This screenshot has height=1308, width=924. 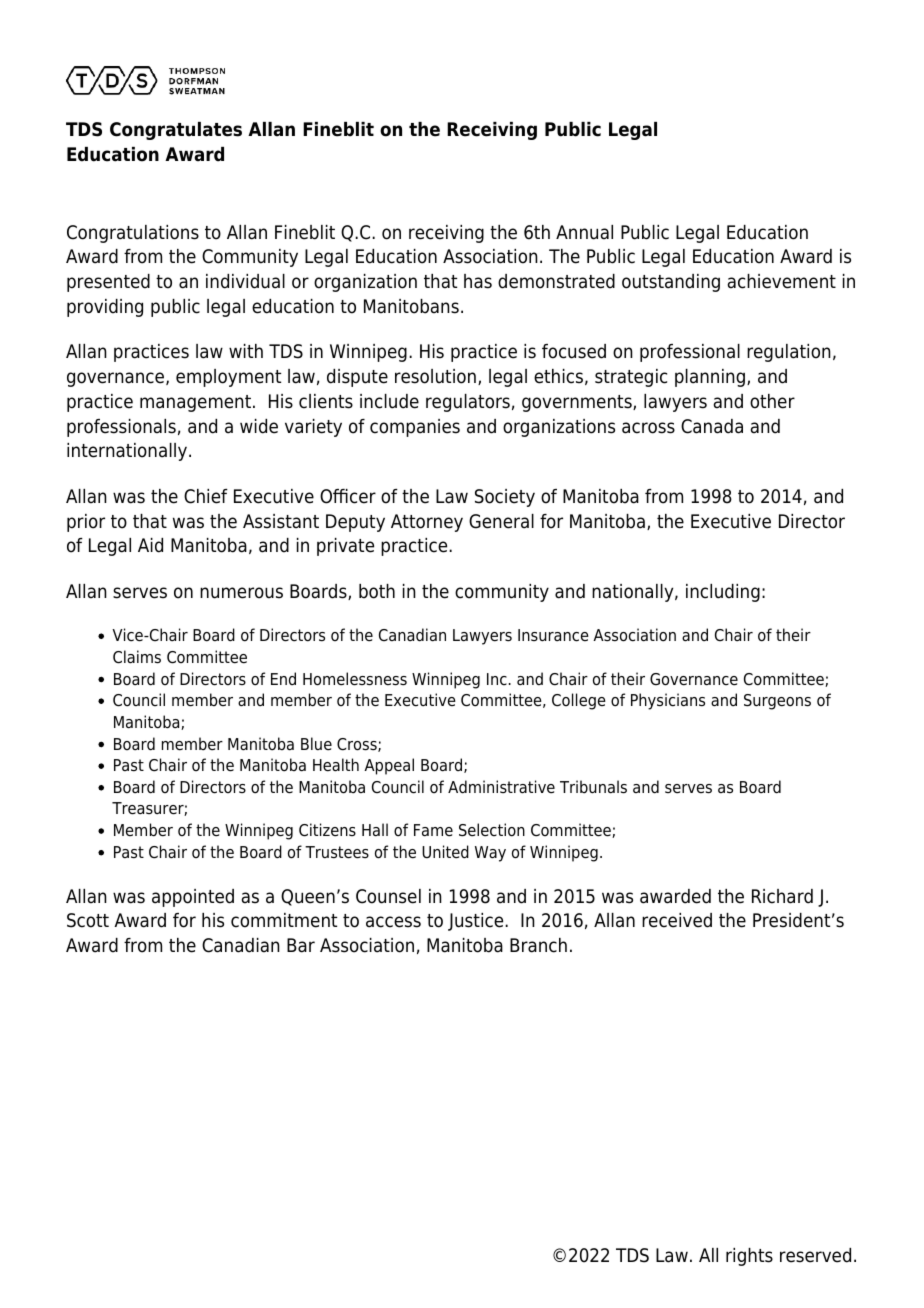 I want to click on management, so click(x=195, y=403).
